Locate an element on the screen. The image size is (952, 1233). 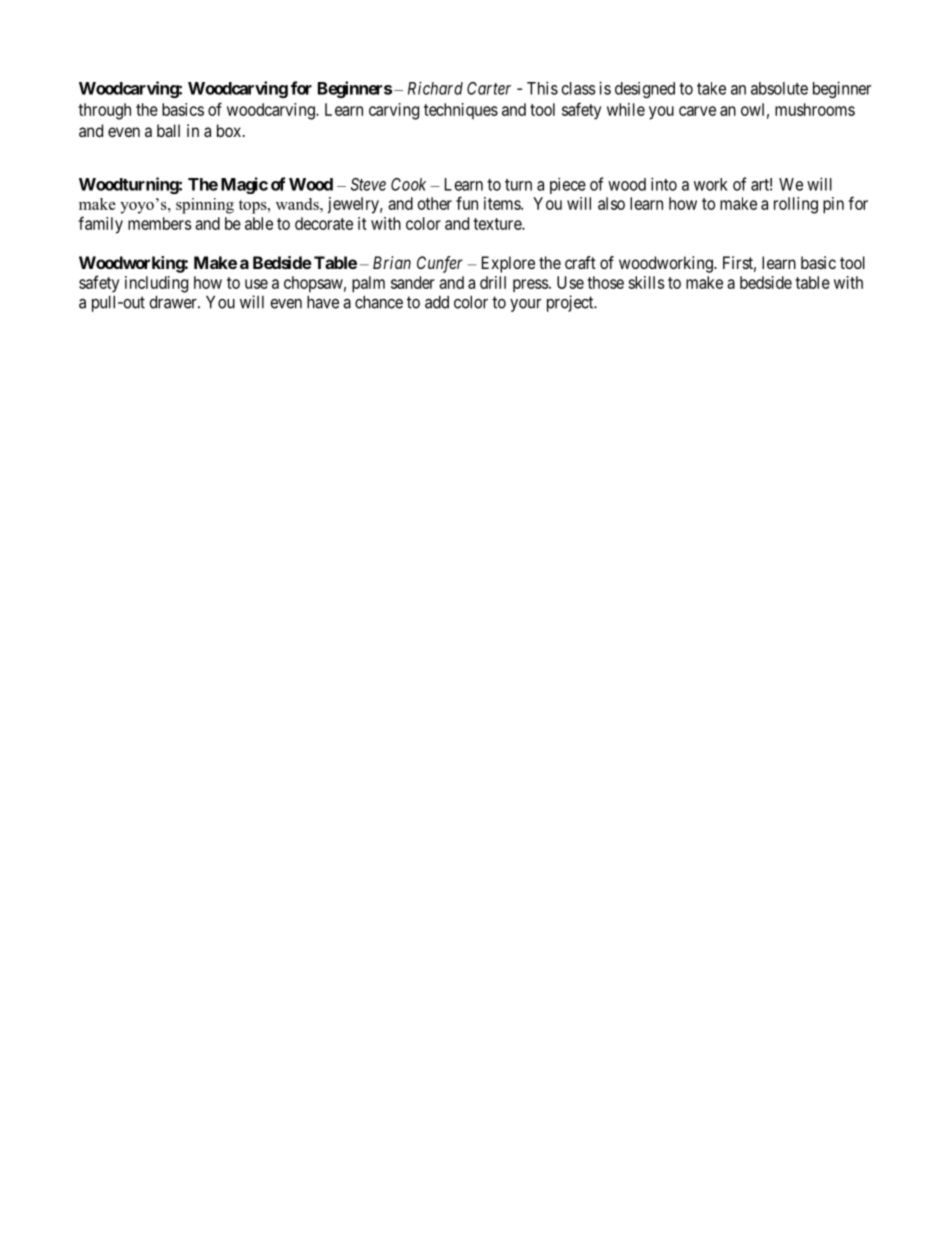
Cook is located at coordinates (408, 184).
